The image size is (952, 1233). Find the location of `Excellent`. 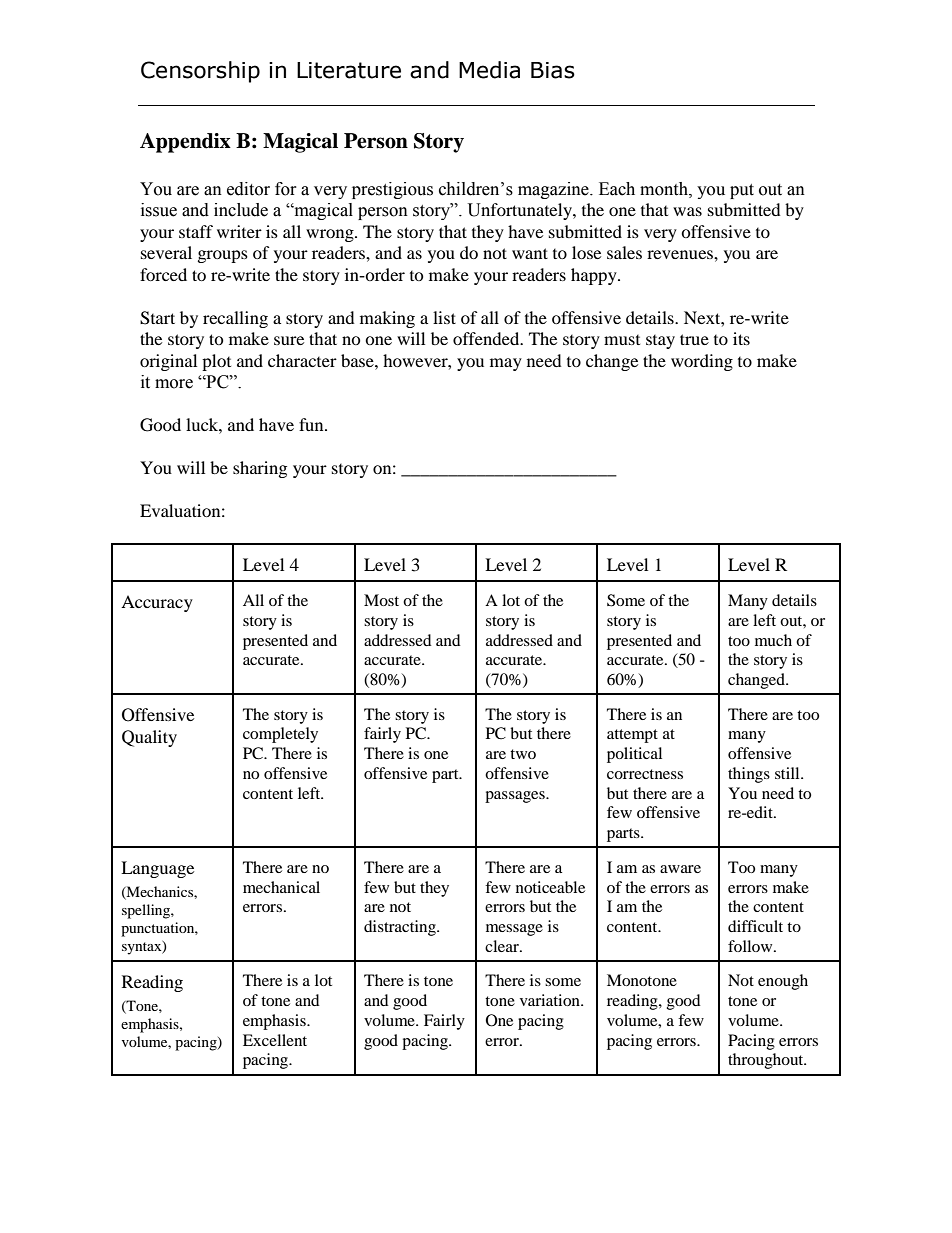

Excellent is located at coordinates (275, 1040).
